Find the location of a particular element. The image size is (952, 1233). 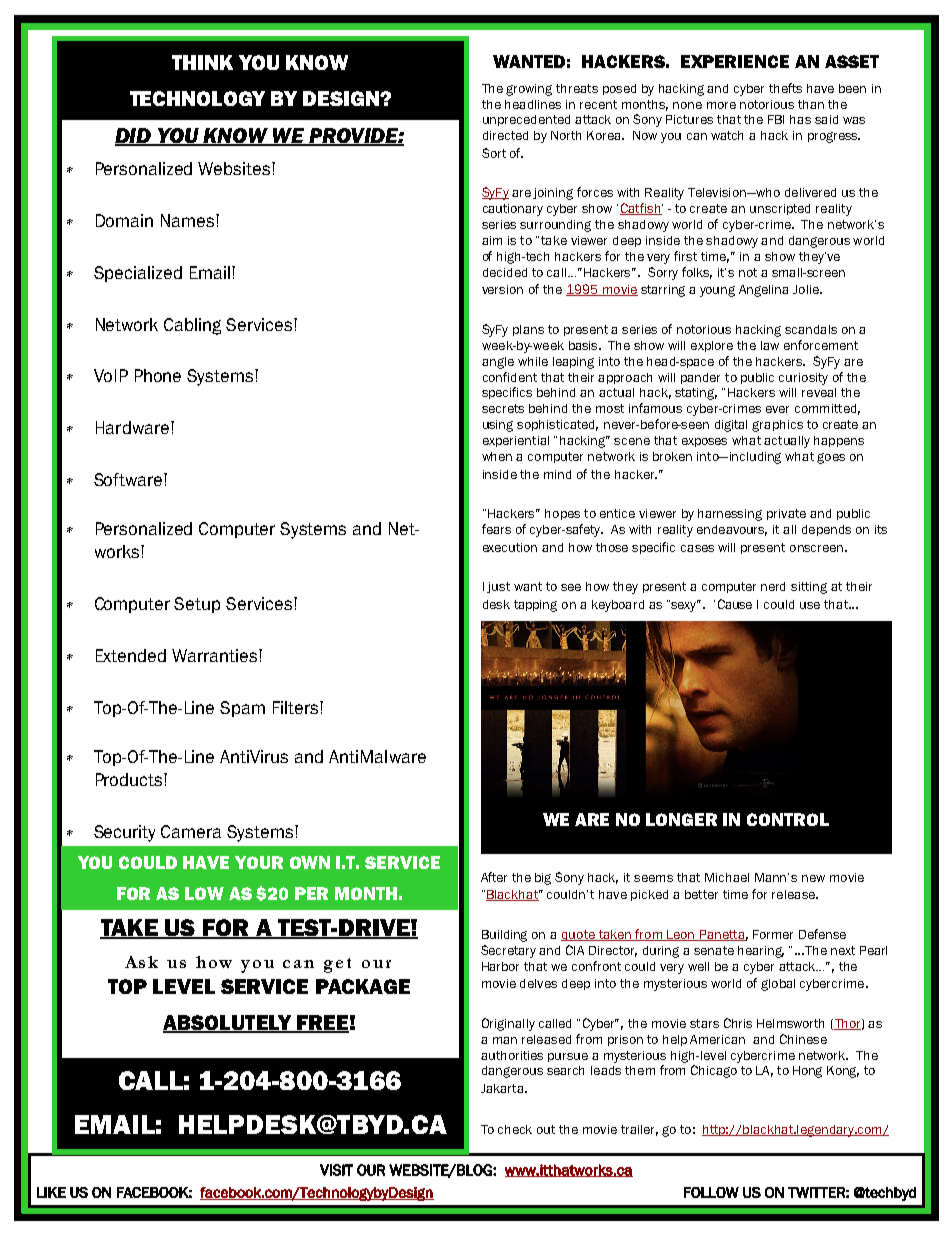

law is located at coordinates (770, 345).
